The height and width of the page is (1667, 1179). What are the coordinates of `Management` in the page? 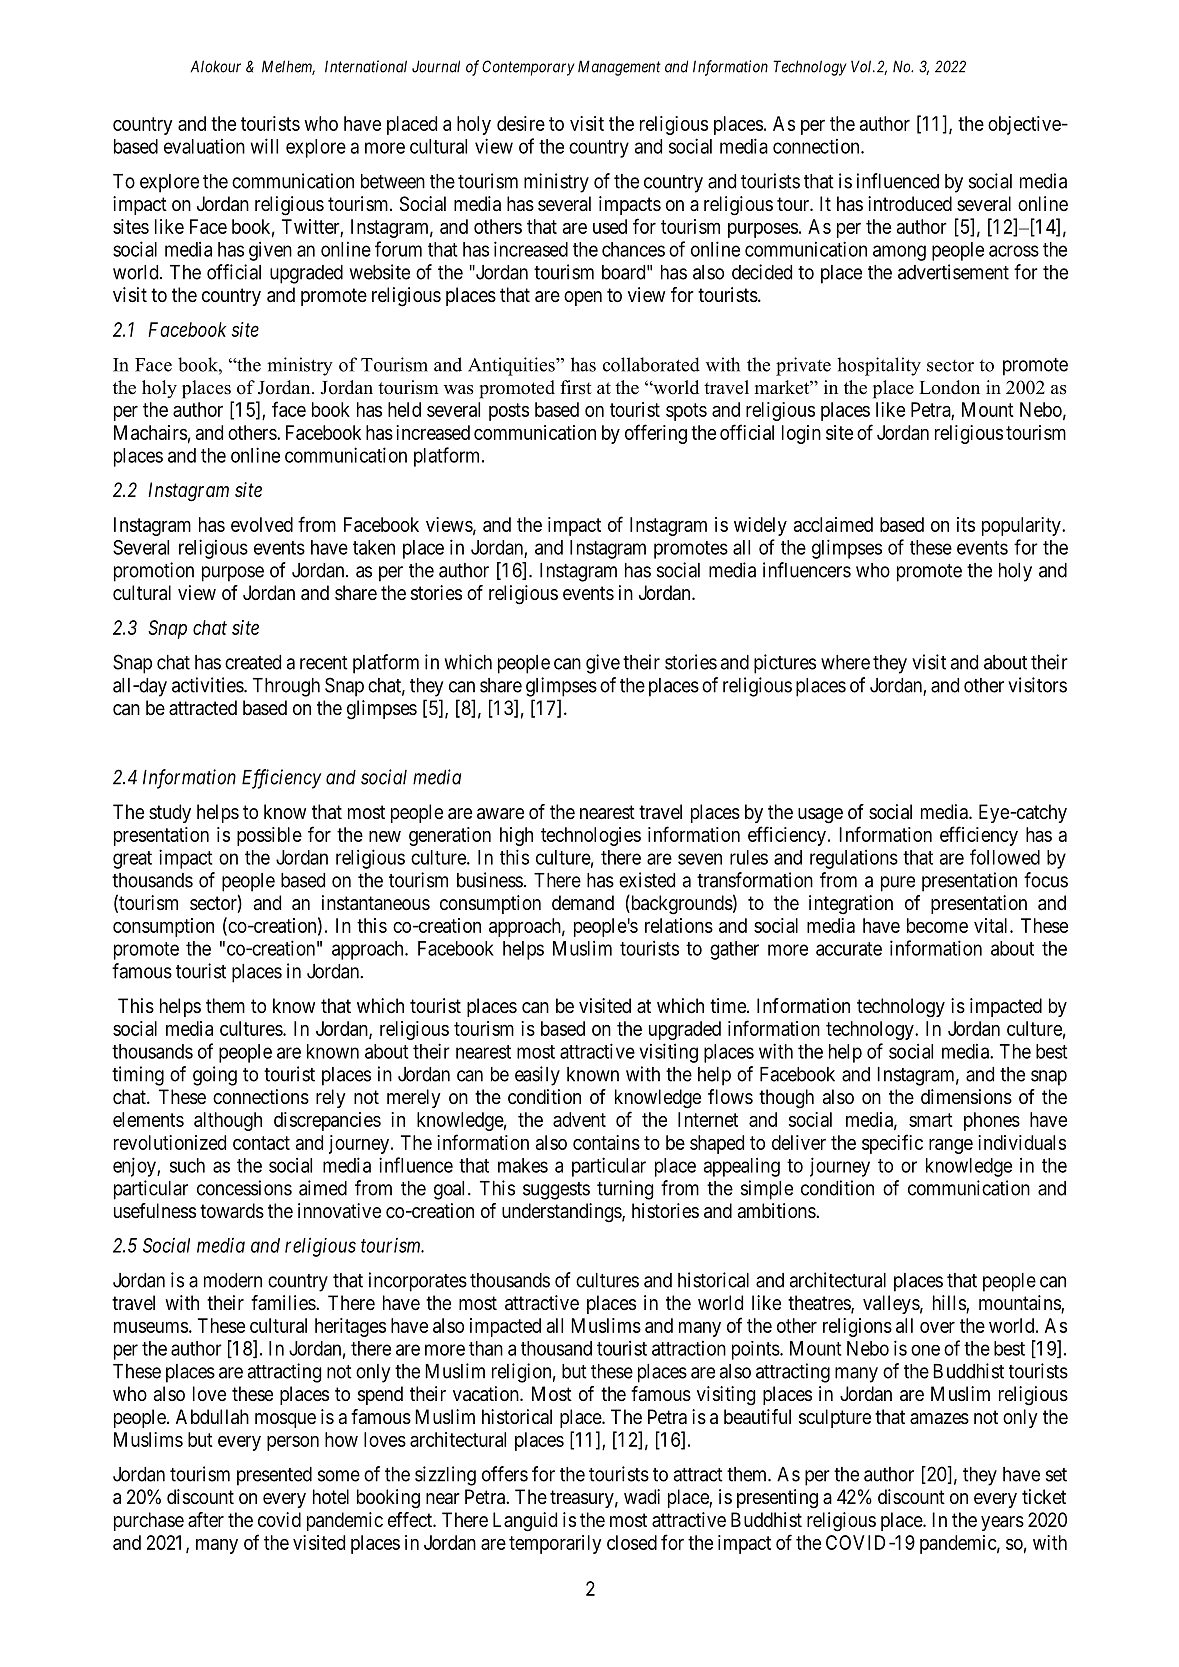 It's located at (619, 68).
